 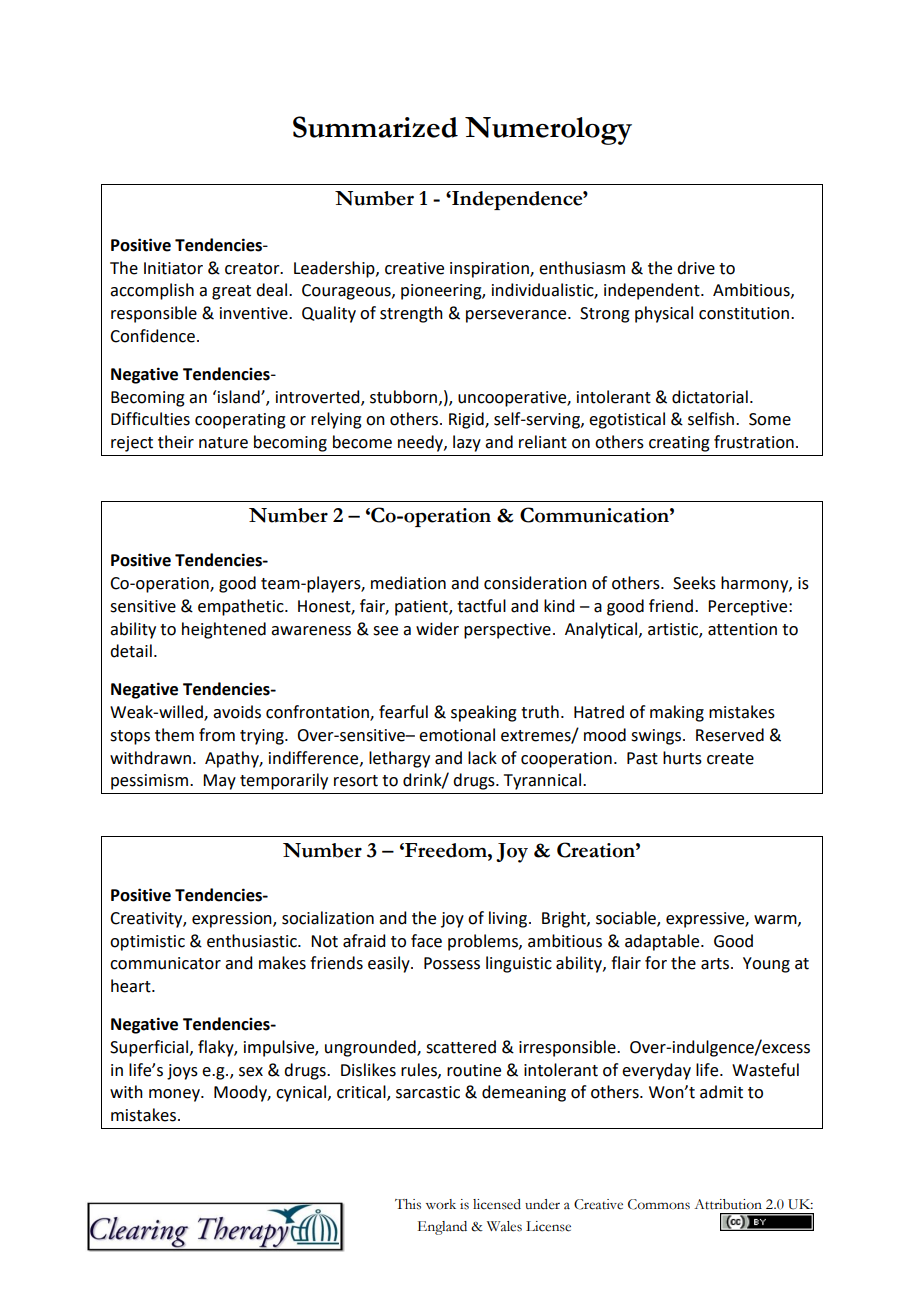 I want to click on heightened, so click(x=224, y=630).
